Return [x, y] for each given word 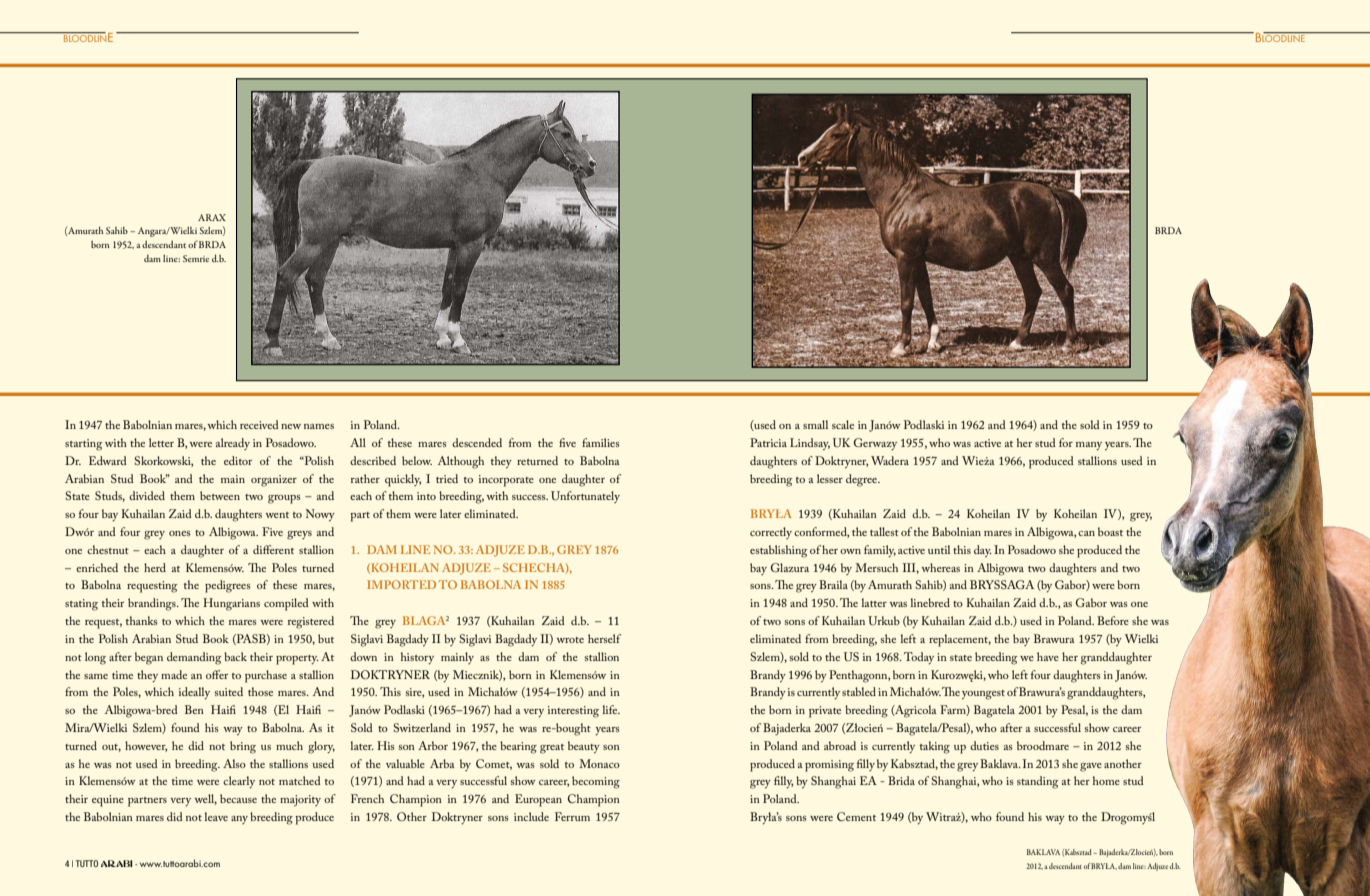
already [233, 444]
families [601, 442]
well [205, 799]
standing [1037, 782]
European [538, 800]
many [1089, 446]
